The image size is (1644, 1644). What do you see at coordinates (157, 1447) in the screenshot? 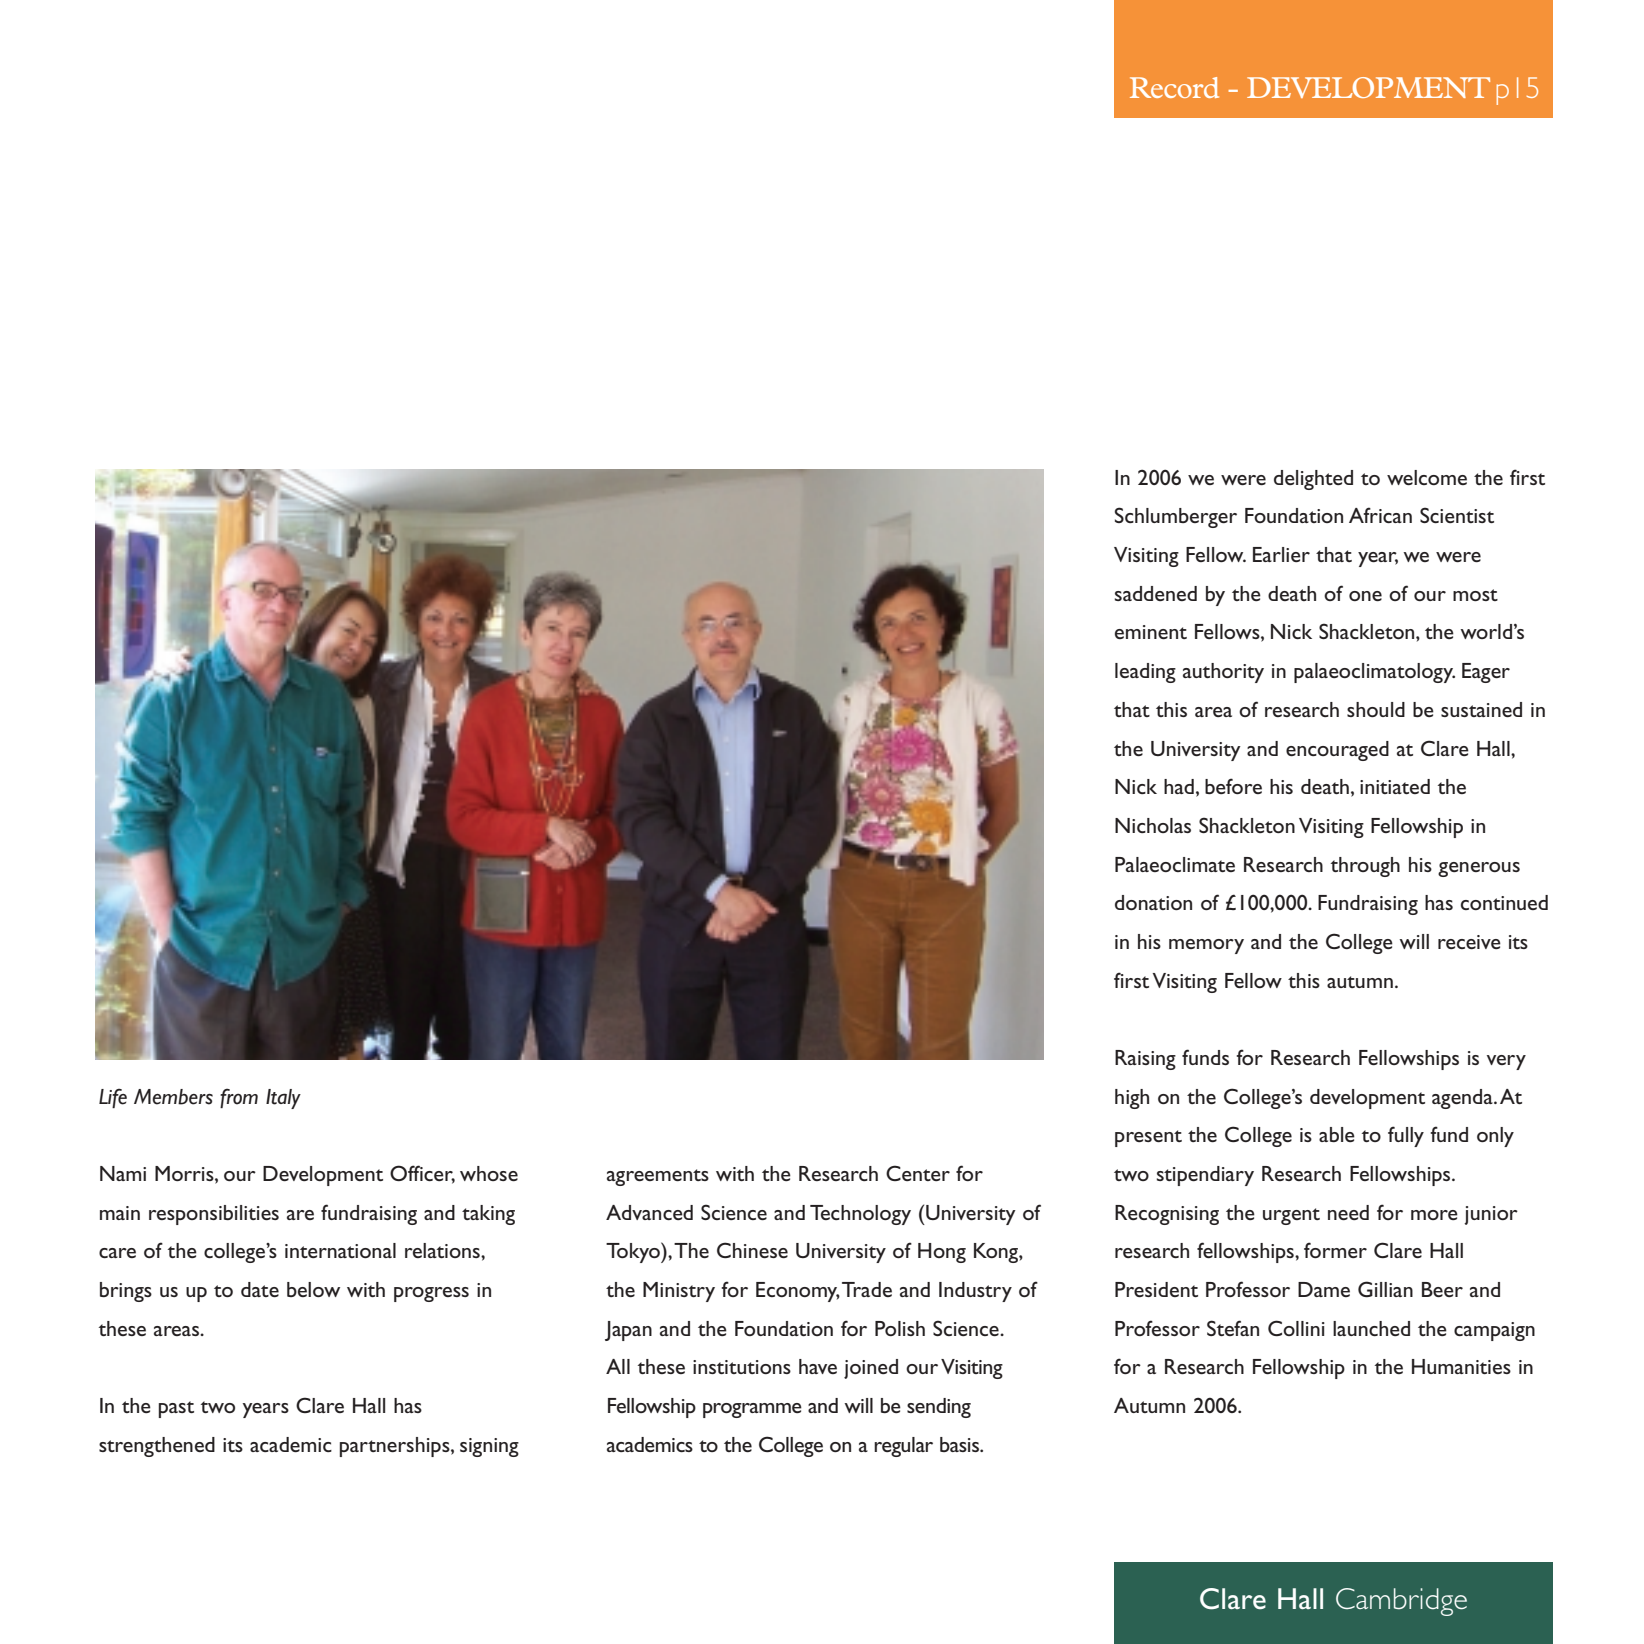
I see `strengthened` at bounding box center [157, 1447].
